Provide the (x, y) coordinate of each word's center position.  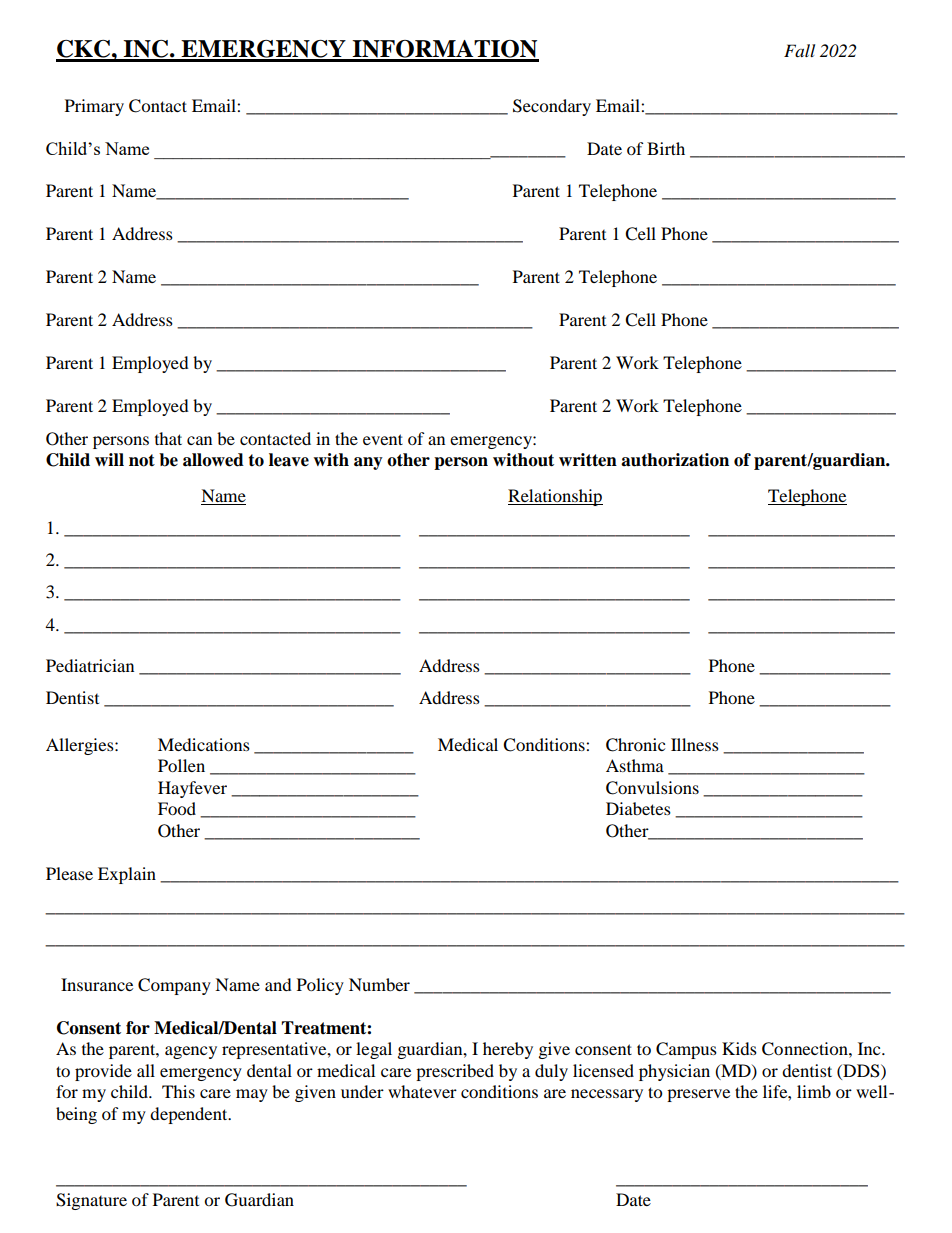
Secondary (552, 107)
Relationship (555, 497)
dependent (190, 1115)
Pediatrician (90, 665)
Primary (94, 107)
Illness (695, 744)
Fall (799, 50)
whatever (422, 1091)
